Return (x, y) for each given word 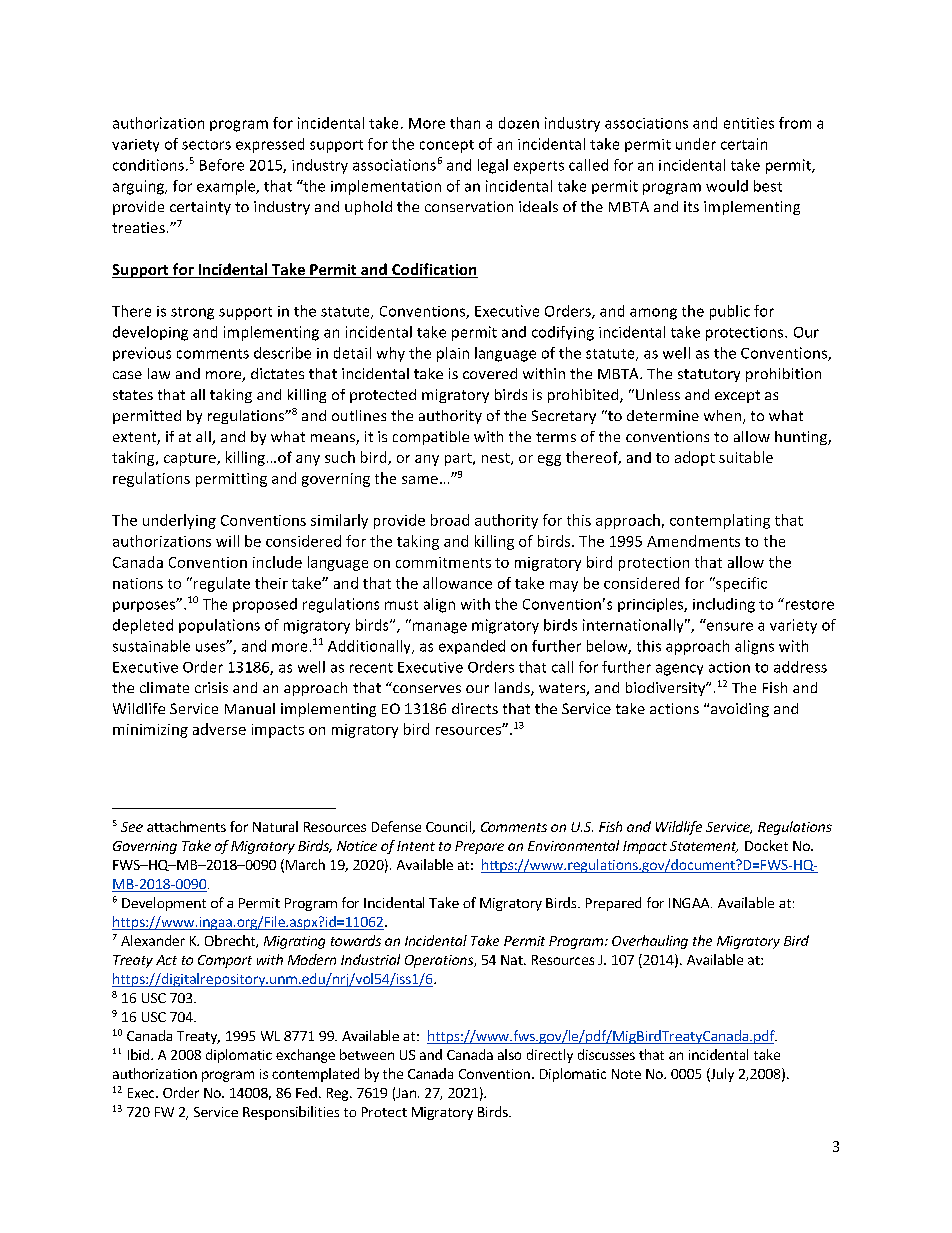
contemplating (720, 521)
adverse (219, 729)
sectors (206, 145)
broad (450, 520)
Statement (704, 847)
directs (475, 708)
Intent (416, 846)
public (730, 312)
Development (164, 904)
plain (453, 354)
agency (679, 670)
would (727, 186)
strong (192, 313)
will (227, 541)
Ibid (138, 1054)
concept (447, 146)
